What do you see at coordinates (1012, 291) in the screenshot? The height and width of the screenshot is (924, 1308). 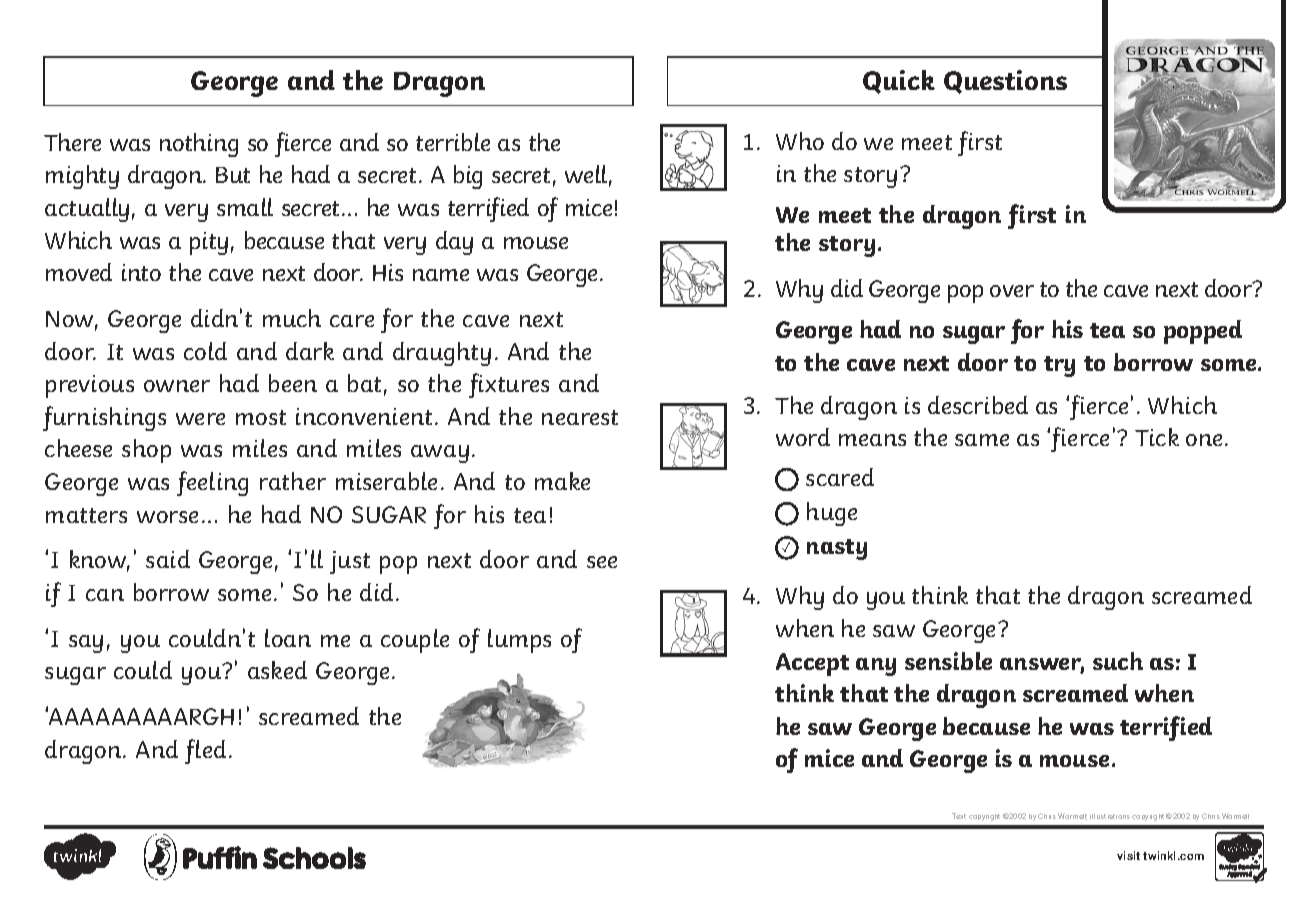 I see `over` at bounding box center [1012, 291].
